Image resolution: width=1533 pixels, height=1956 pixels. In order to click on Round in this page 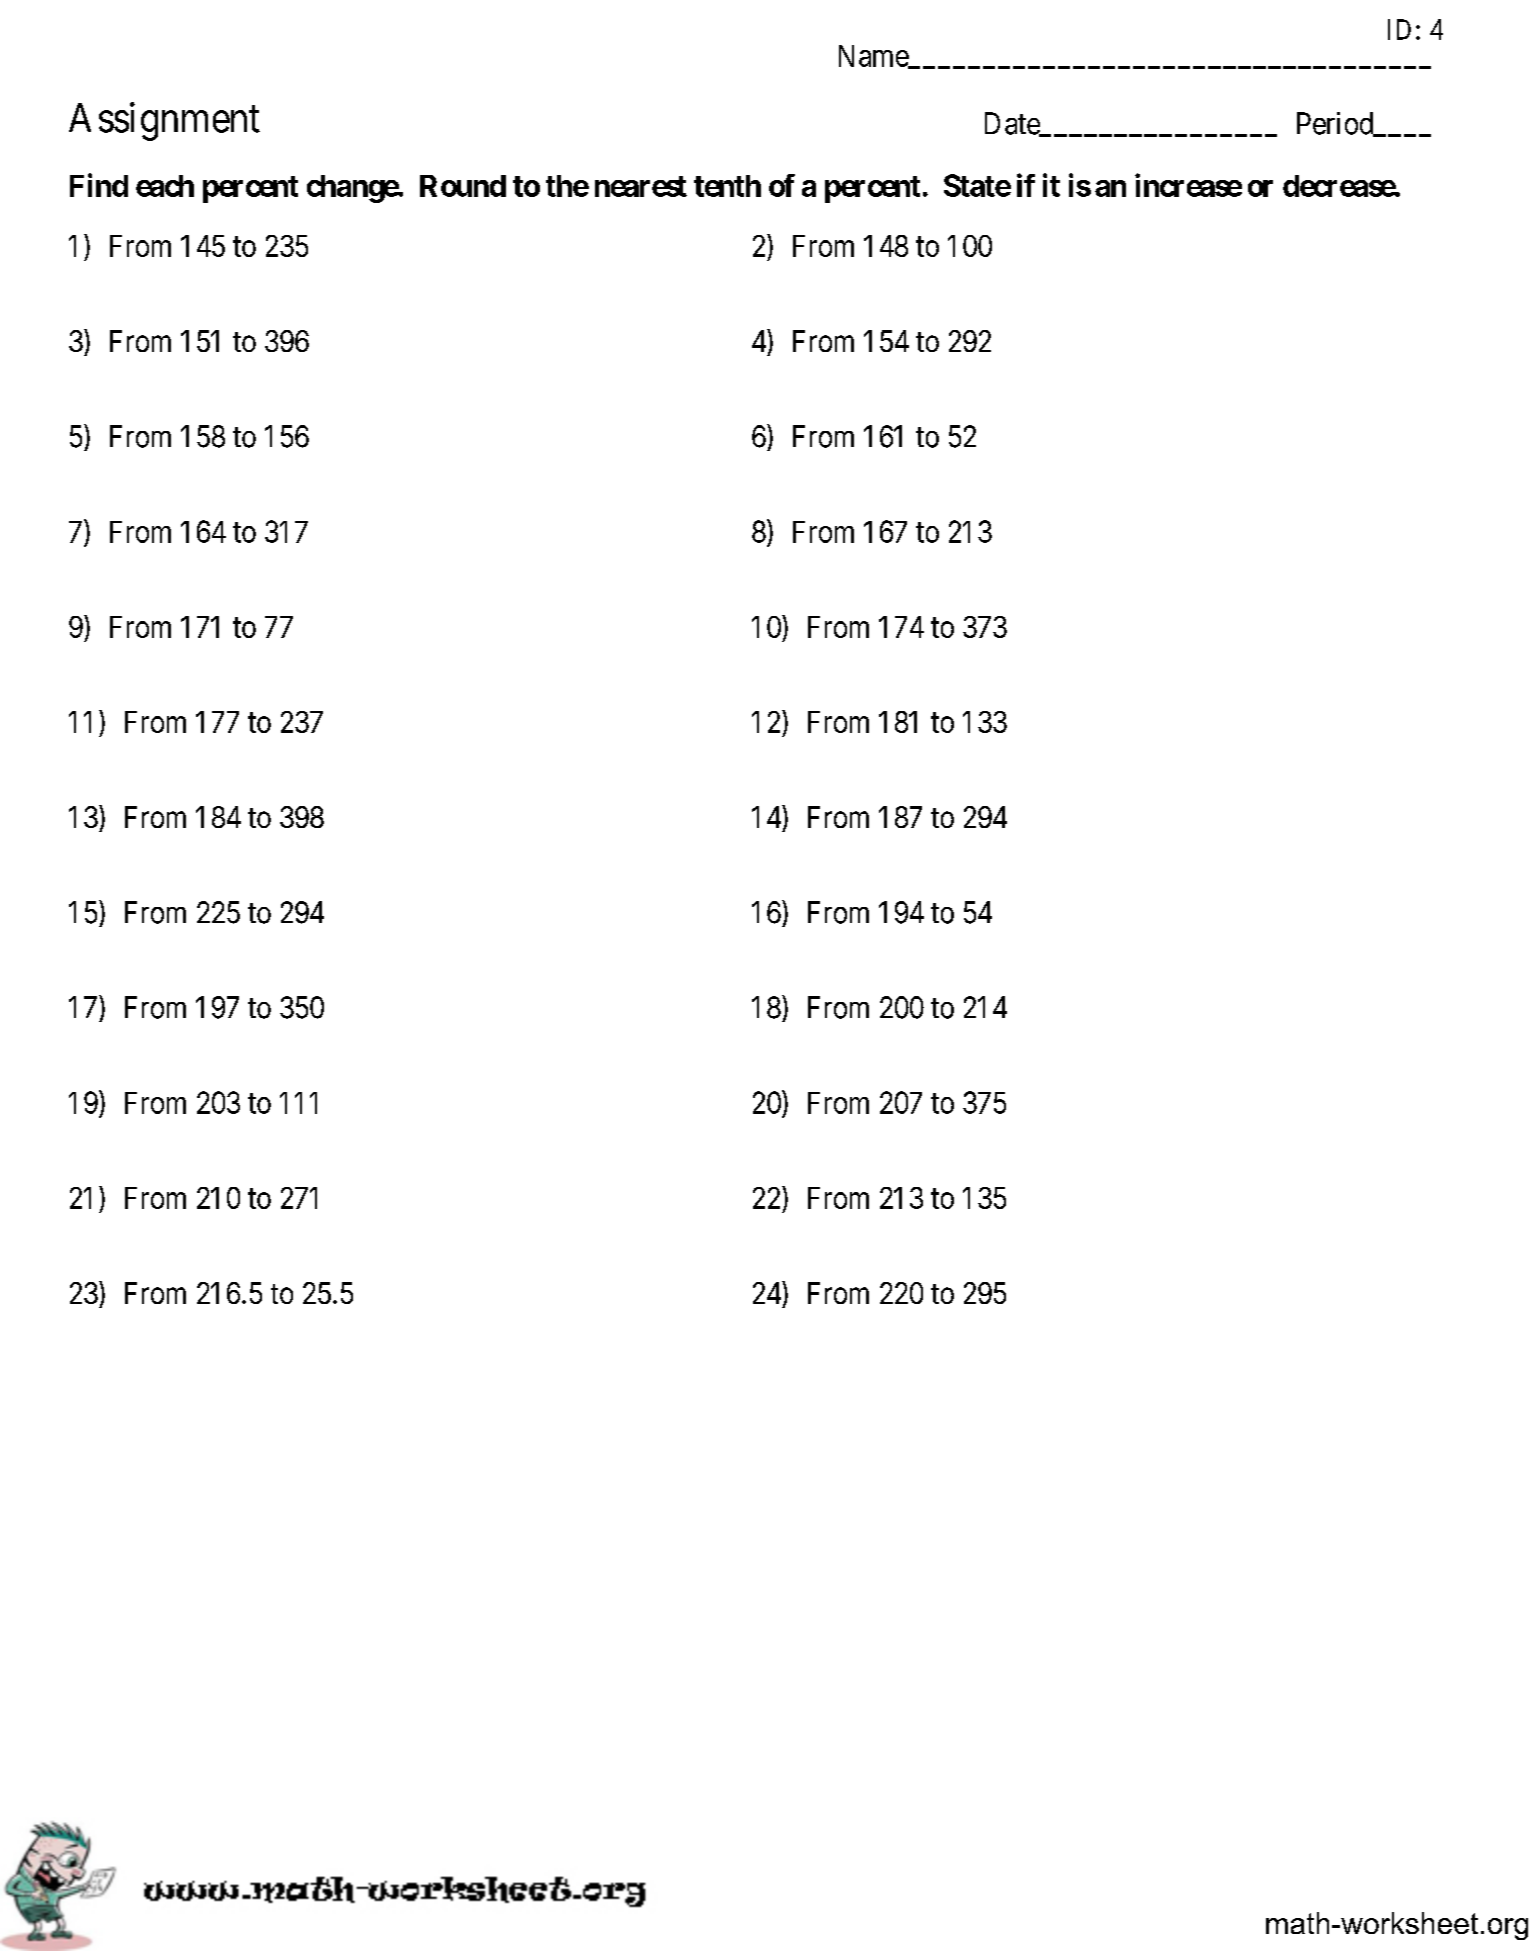, I will do `click(463, 186)`.
